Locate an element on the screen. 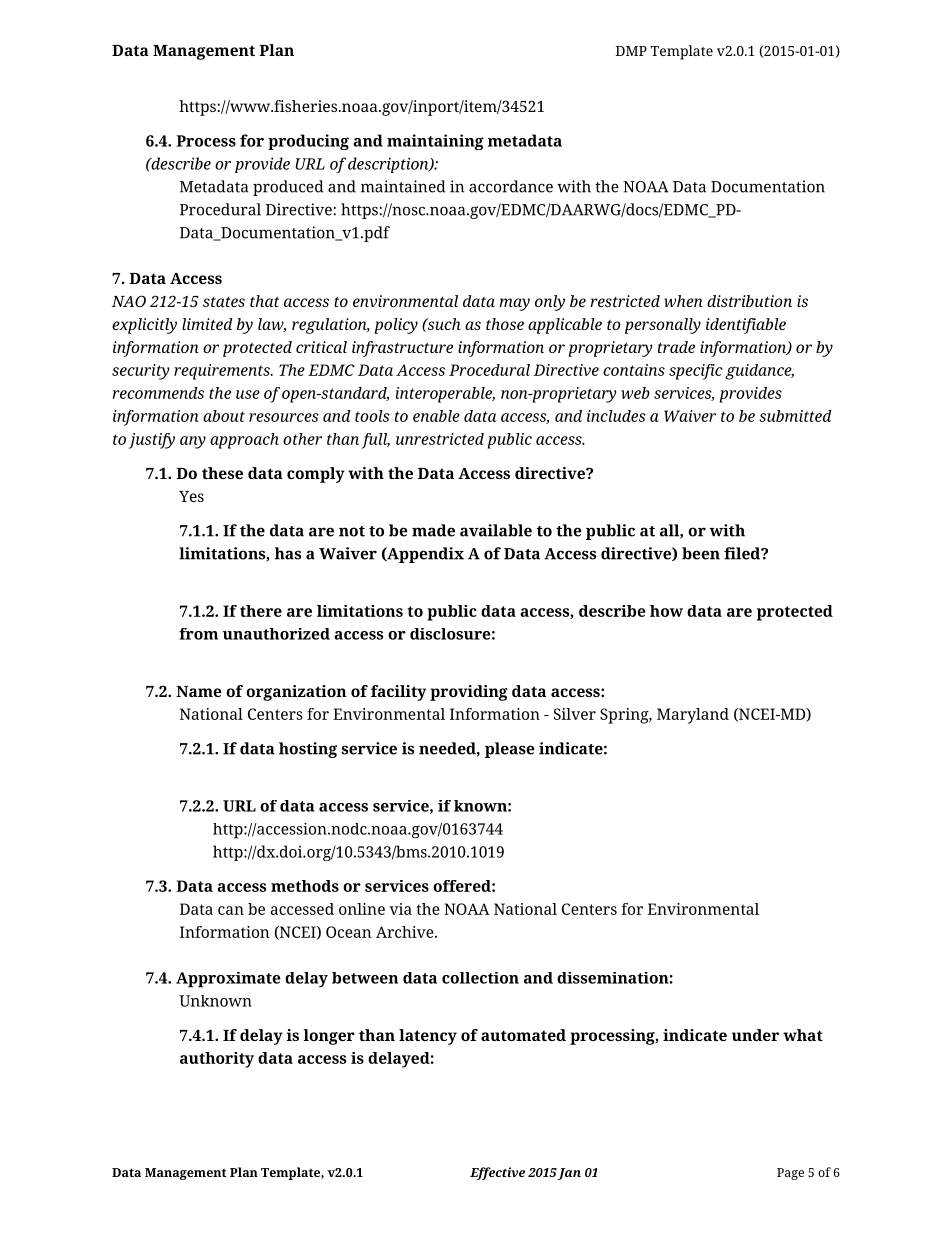 The height and width of the screenshot is (1233, 952). can is located at coordinates (231, 910).
